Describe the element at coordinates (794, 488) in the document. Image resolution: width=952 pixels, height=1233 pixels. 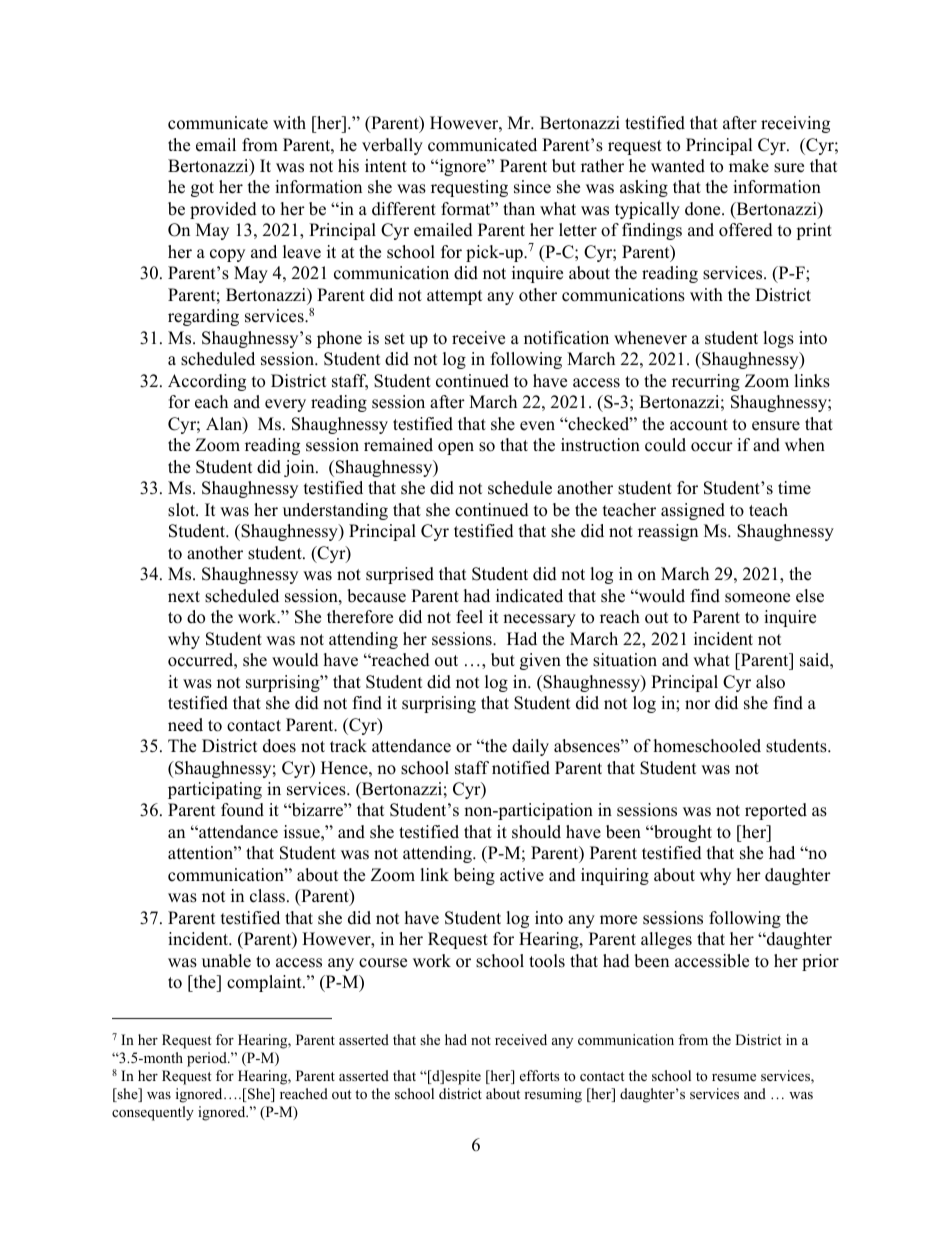
I see `time` at that location.
